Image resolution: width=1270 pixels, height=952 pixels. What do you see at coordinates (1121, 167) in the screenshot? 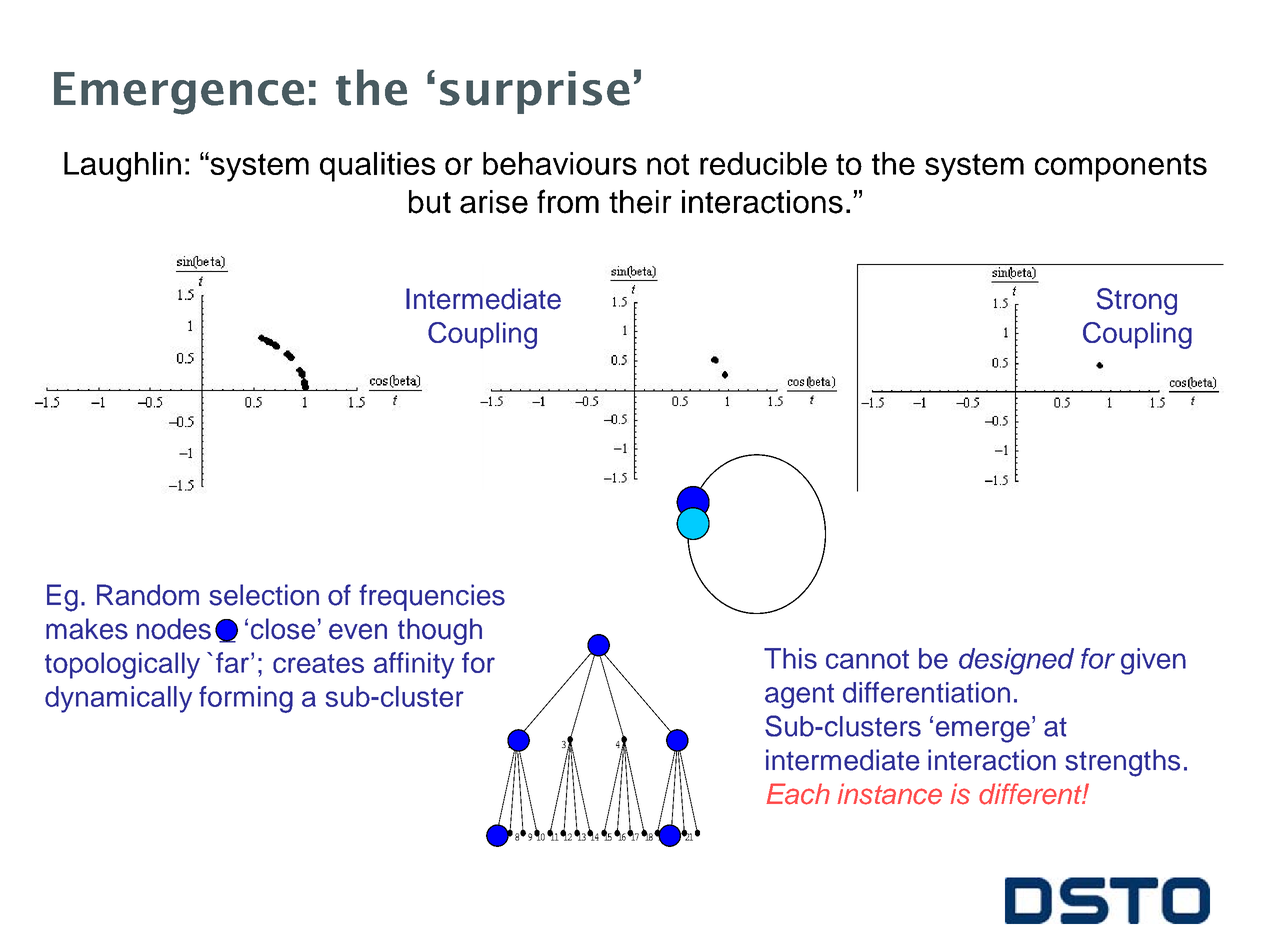
I see `components` at bounding box center [1121, 167].
